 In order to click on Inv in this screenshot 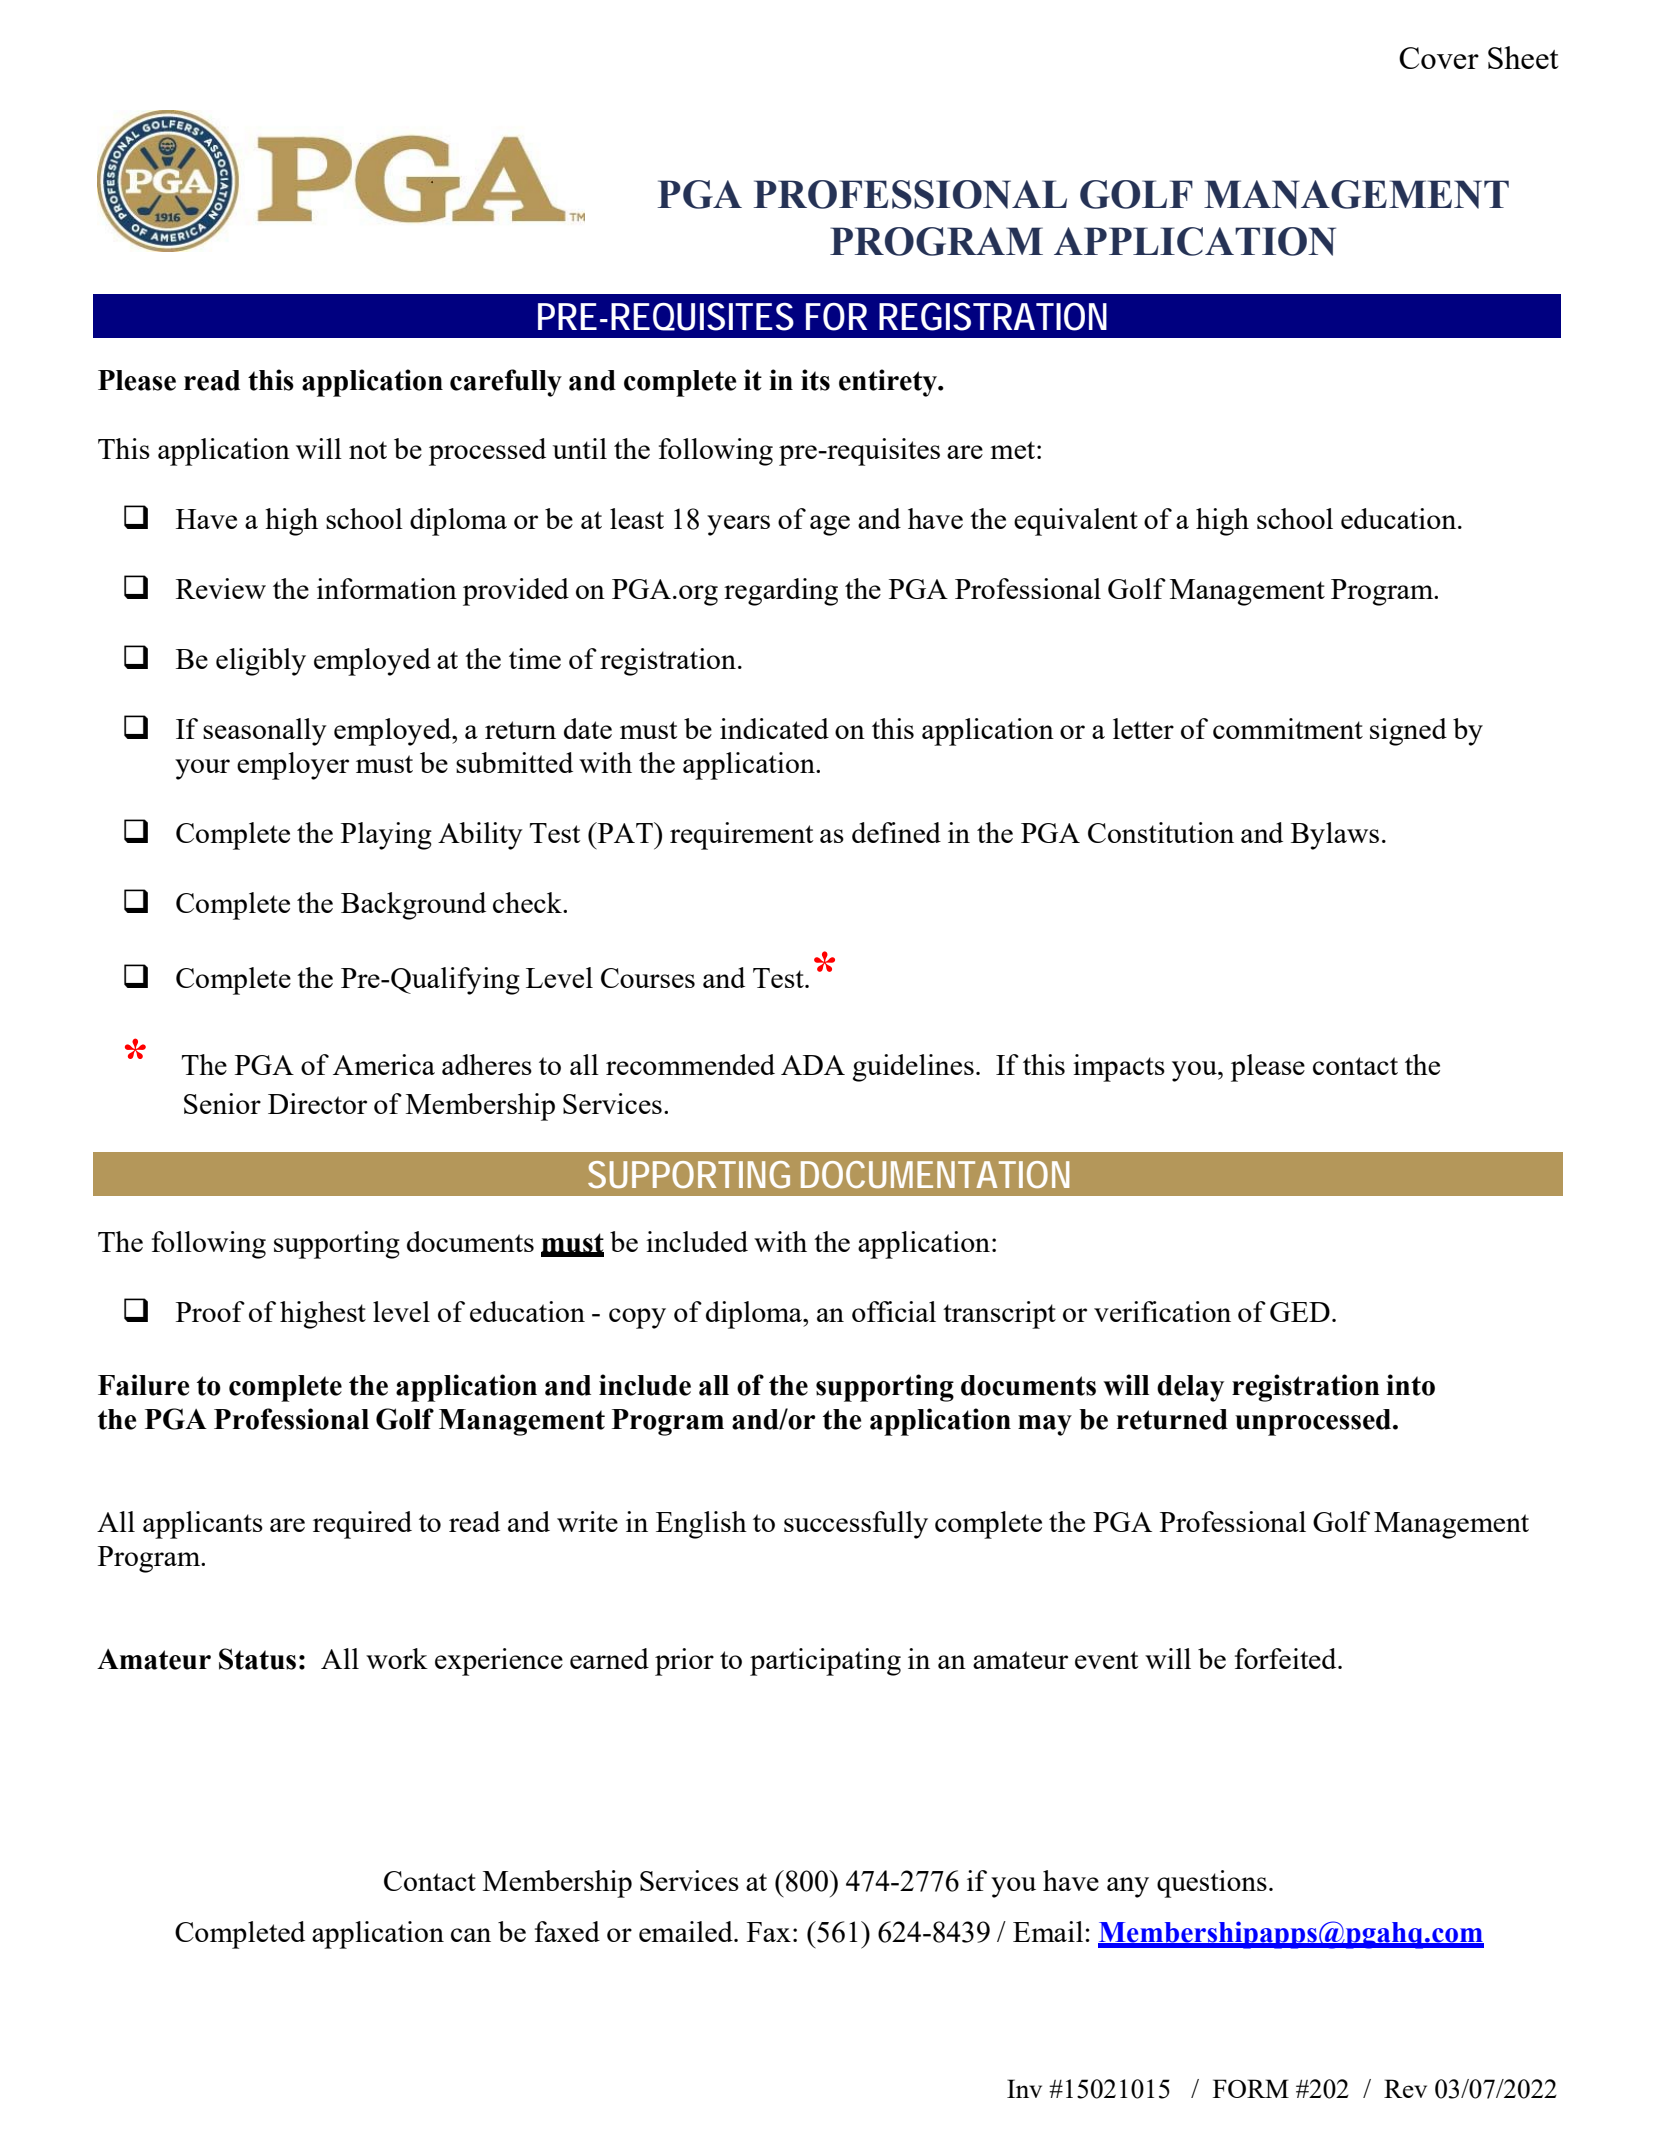, I will do `click(1024, 2088)`.
